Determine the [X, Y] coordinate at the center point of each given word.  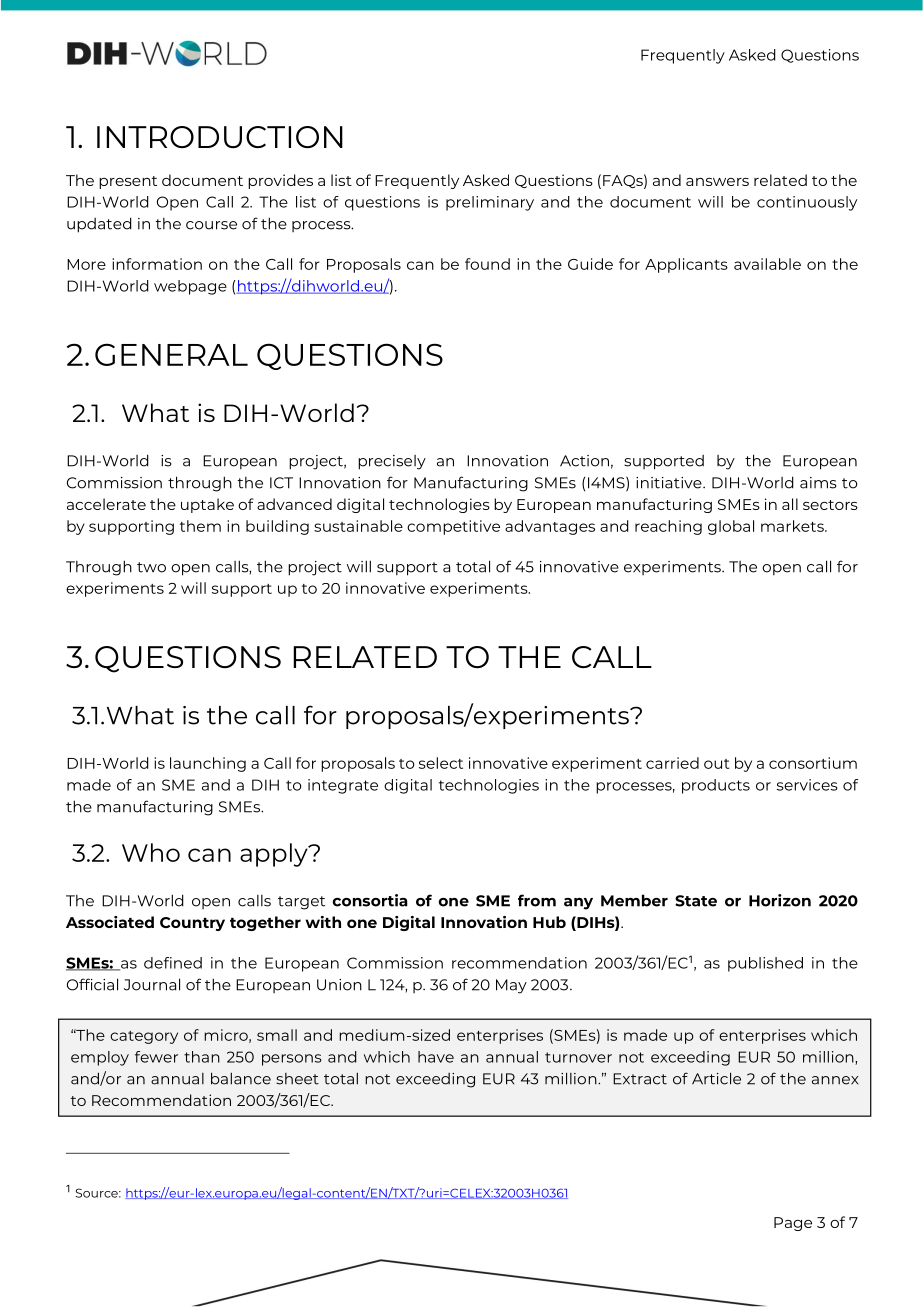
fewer [156, 1057]
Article [716, 1078]
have [436, 1057]
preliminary [490, 203]
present [128, 182]
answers [717, 182]
